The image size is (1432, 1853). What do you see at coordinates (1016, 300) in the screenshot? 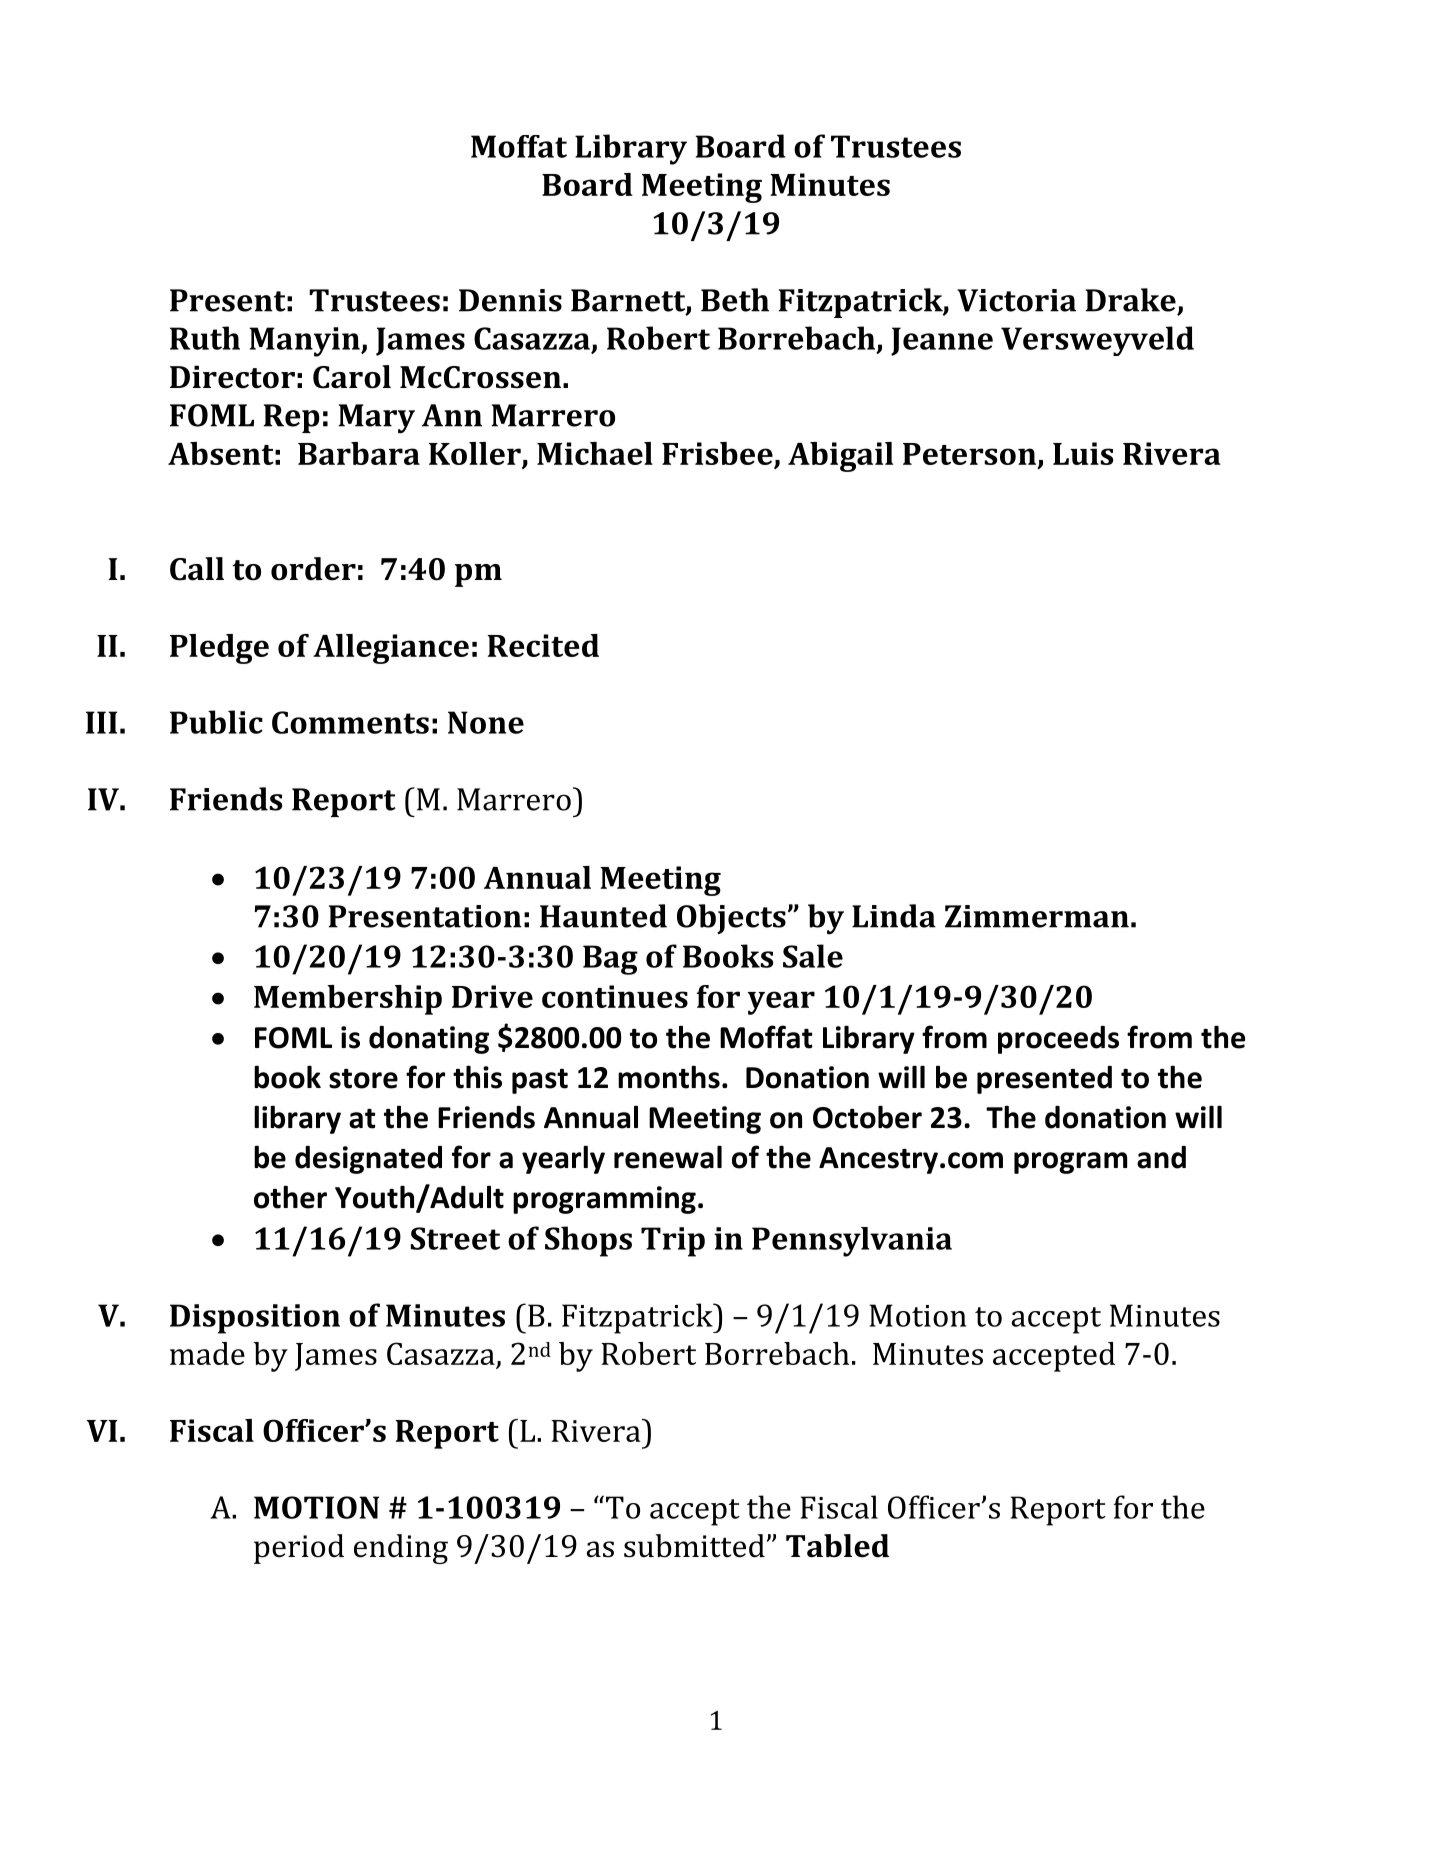
I see `Victoria` at bounding box center [1016, 300].
